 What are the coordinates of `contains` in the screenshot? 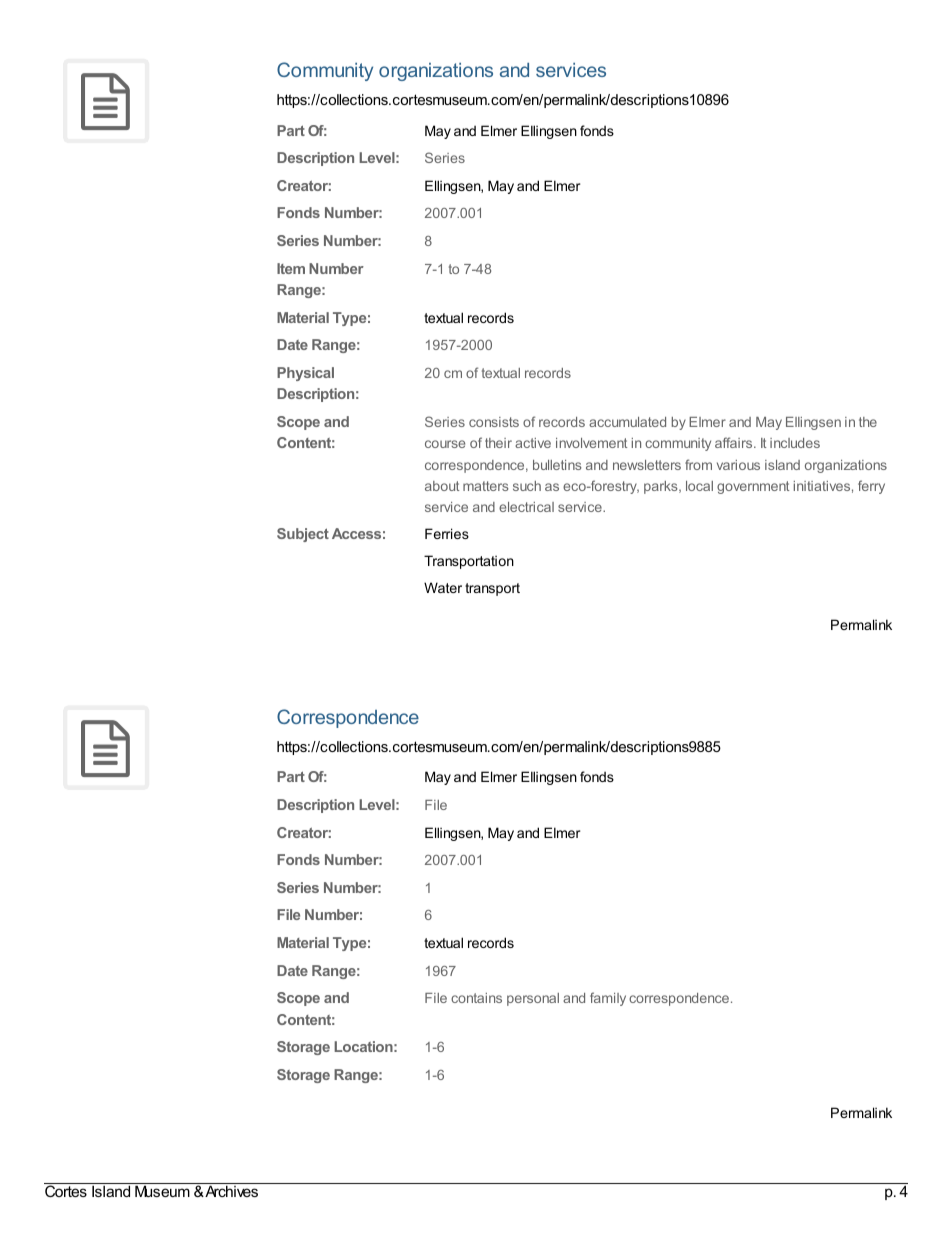 It's located at (476, 998).
